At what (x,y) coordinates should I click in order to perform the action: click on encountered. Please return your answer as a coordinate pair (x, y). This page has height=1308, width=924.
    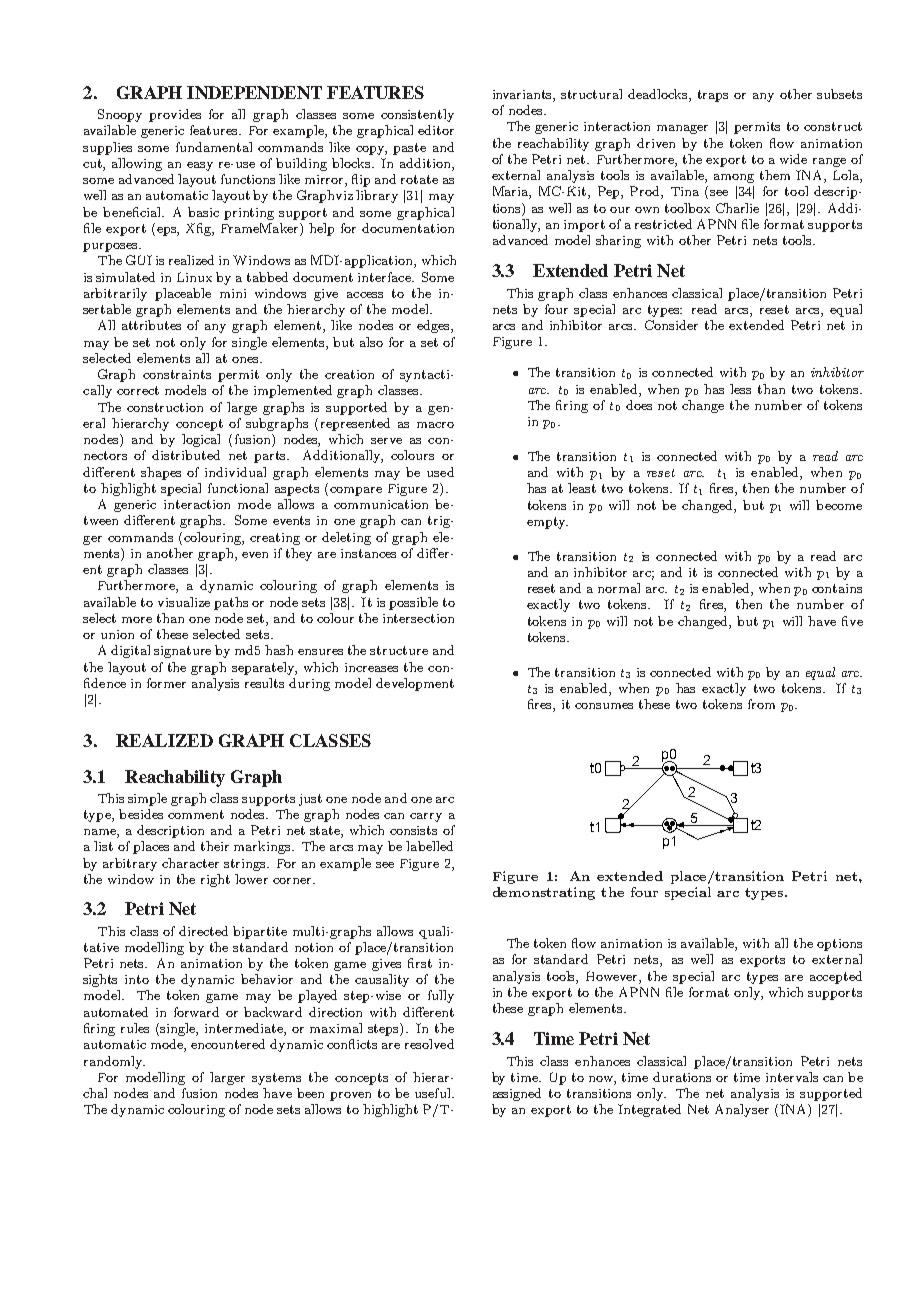
    Looking at the image, I should click on (228, 1044).
